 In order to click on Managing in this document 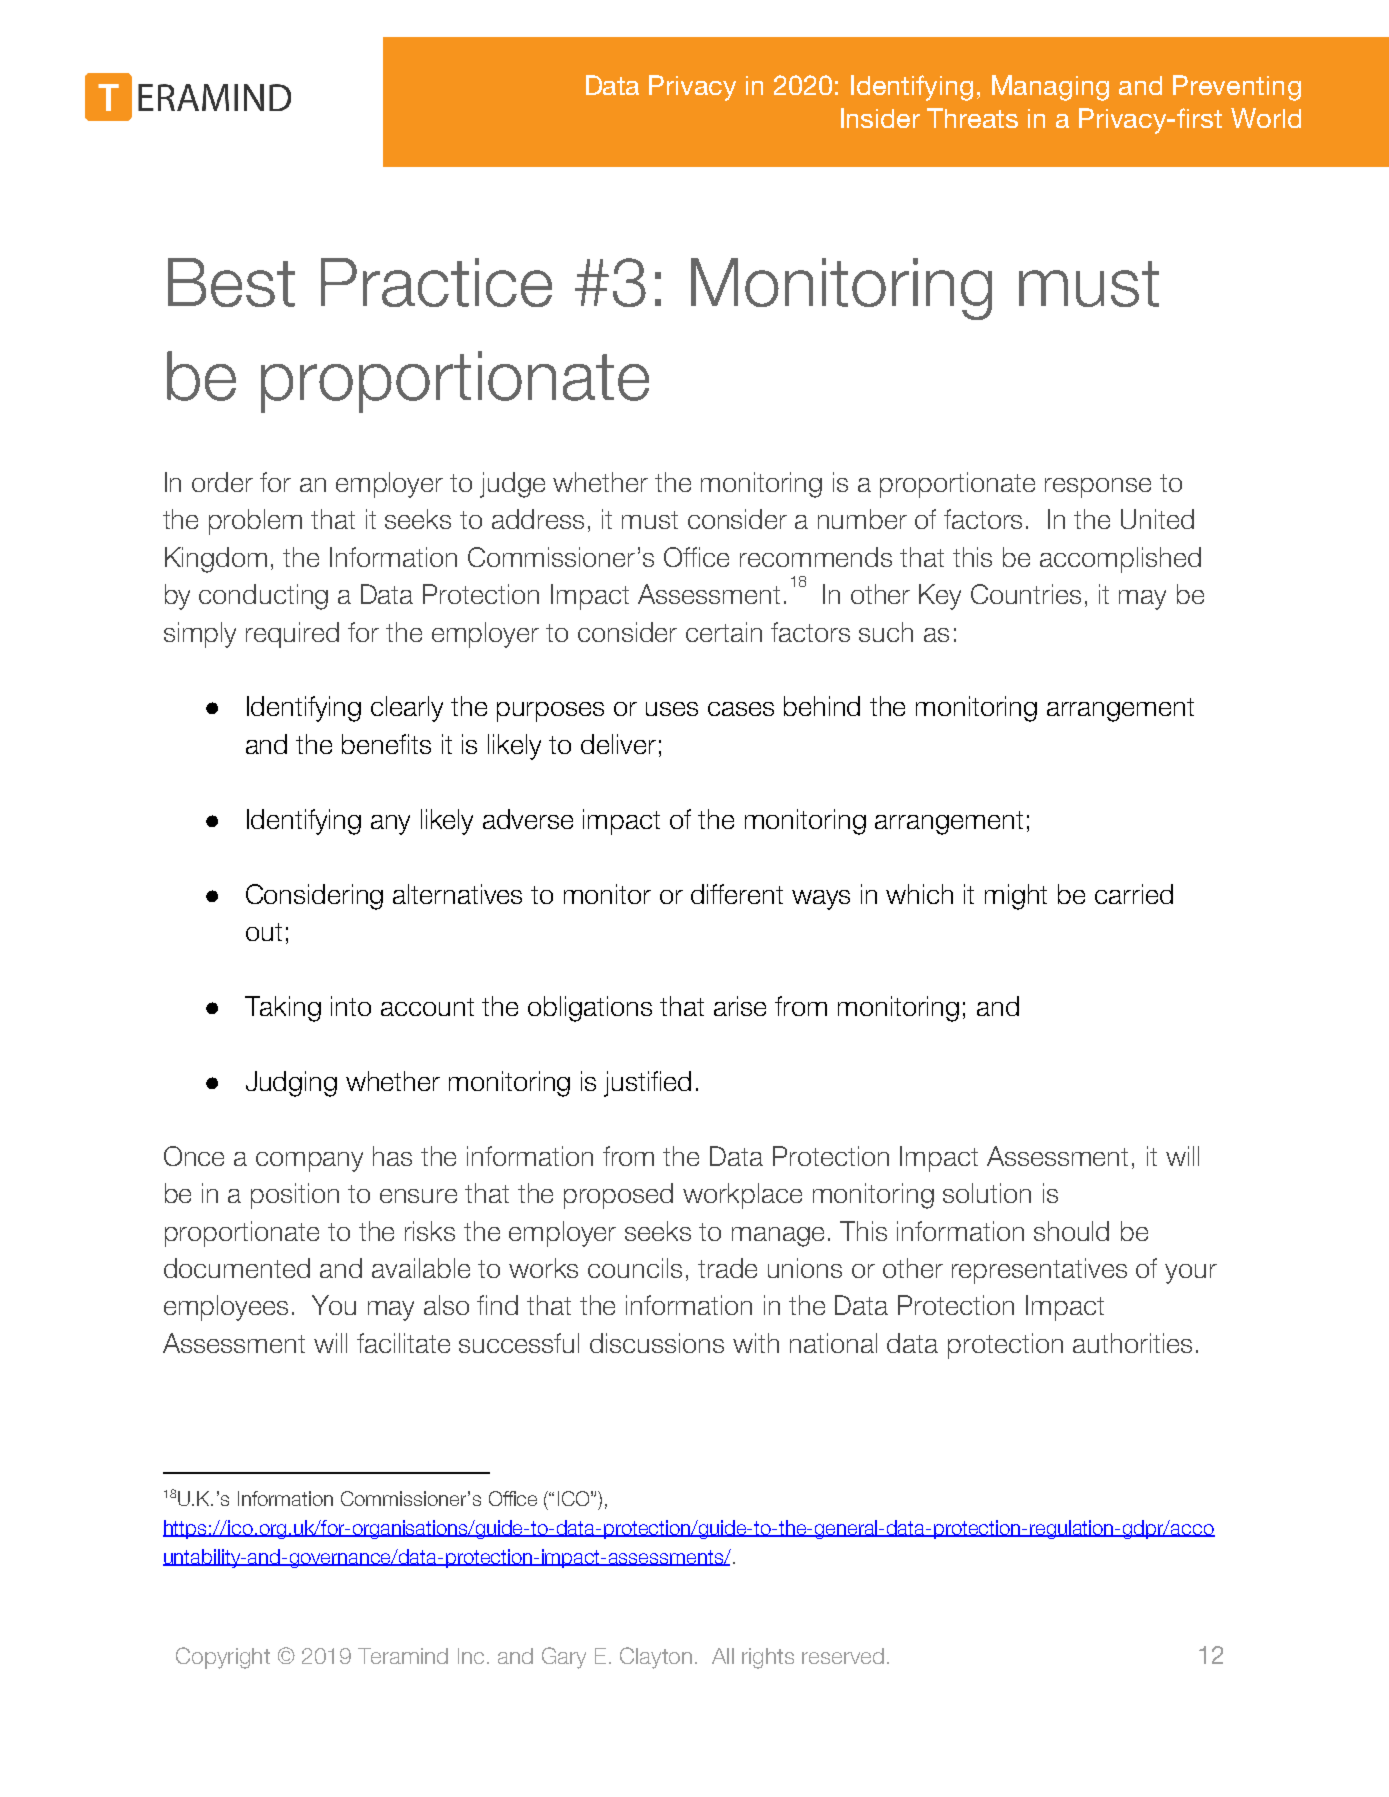, I will do `click(1050, 88)`.
